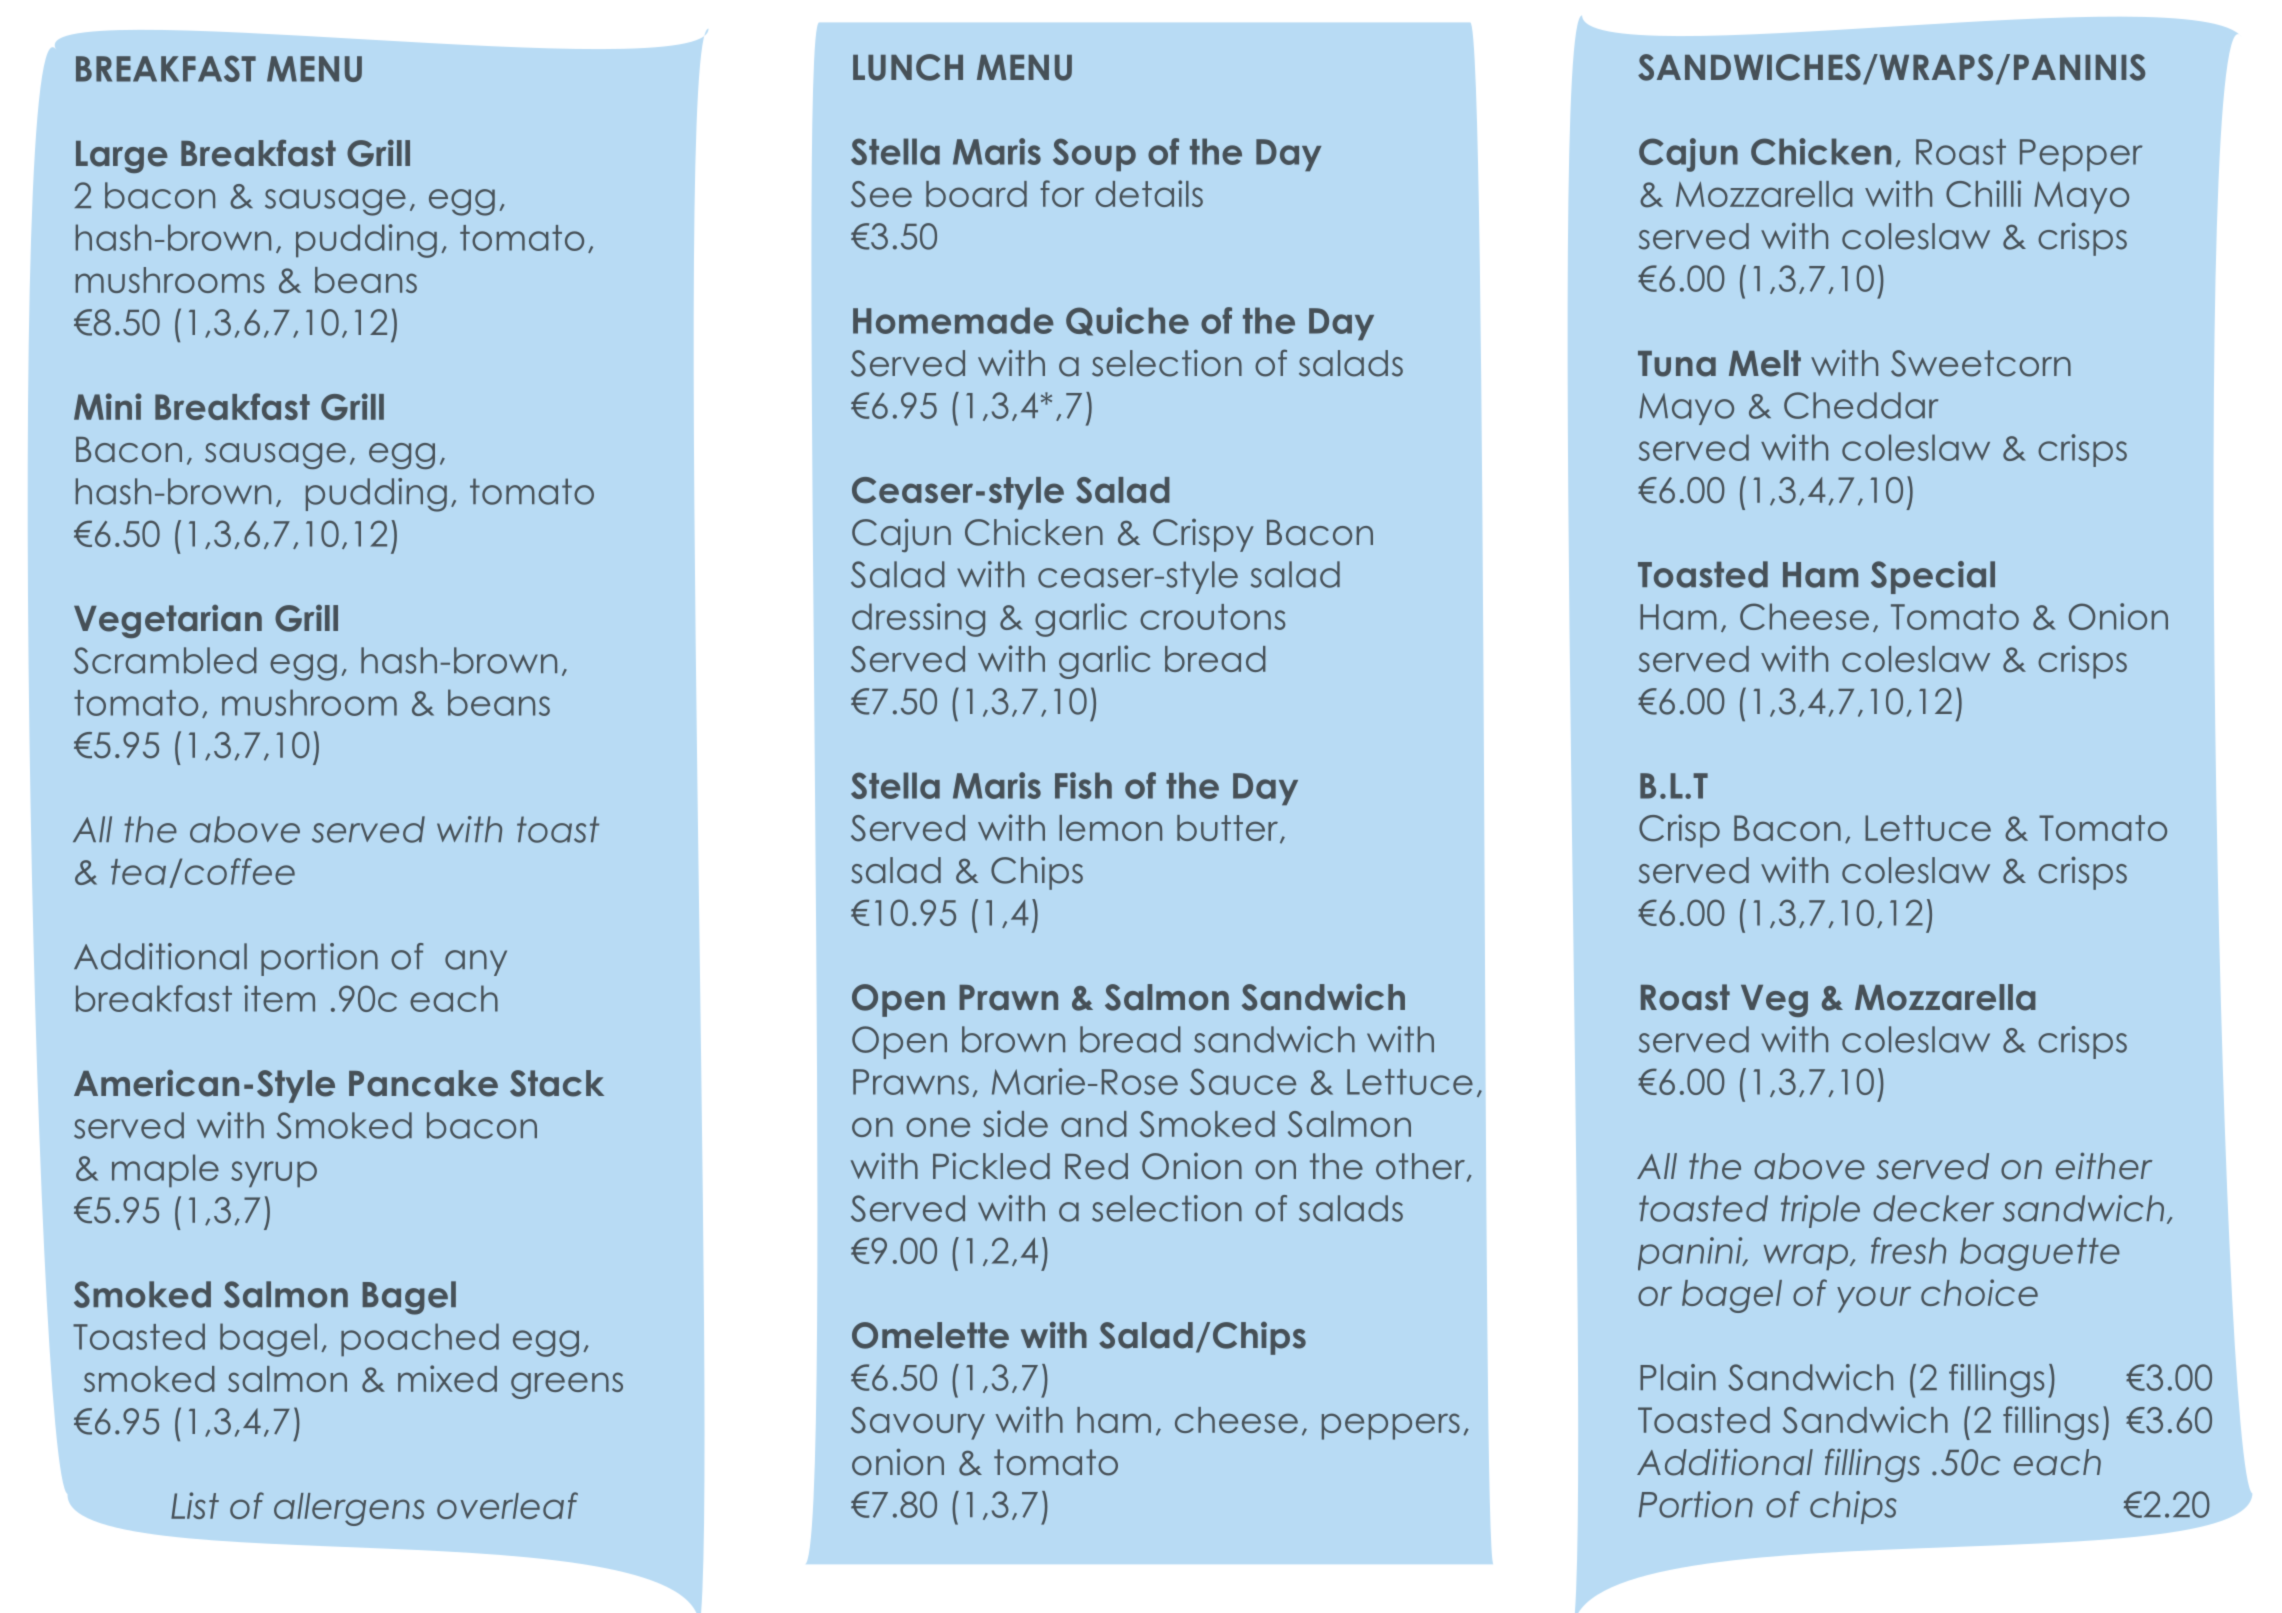 This screenshot has width=2282, height=1613. Describe the element at coordinates (1678, 1377) in the screenshot. I see `Plain` at that location.
